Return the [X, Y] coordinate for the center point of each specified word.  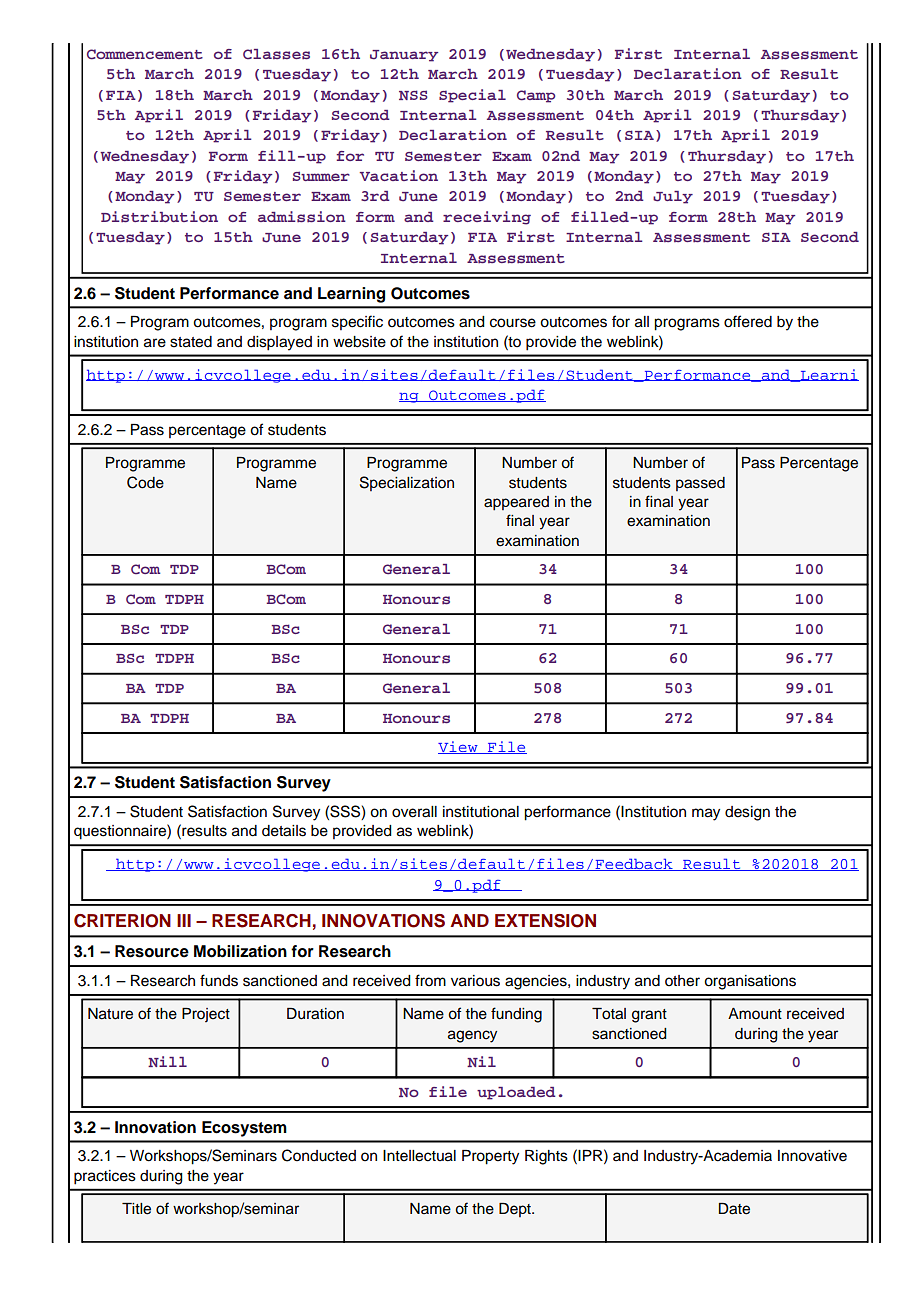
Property [490, 1157]
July [673, 197]
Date [734, 1209]
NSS [413, 95]
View [459, 747]
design [747, 813]
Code [145, 482]
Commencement [145, 54]
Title [136, 1209]
